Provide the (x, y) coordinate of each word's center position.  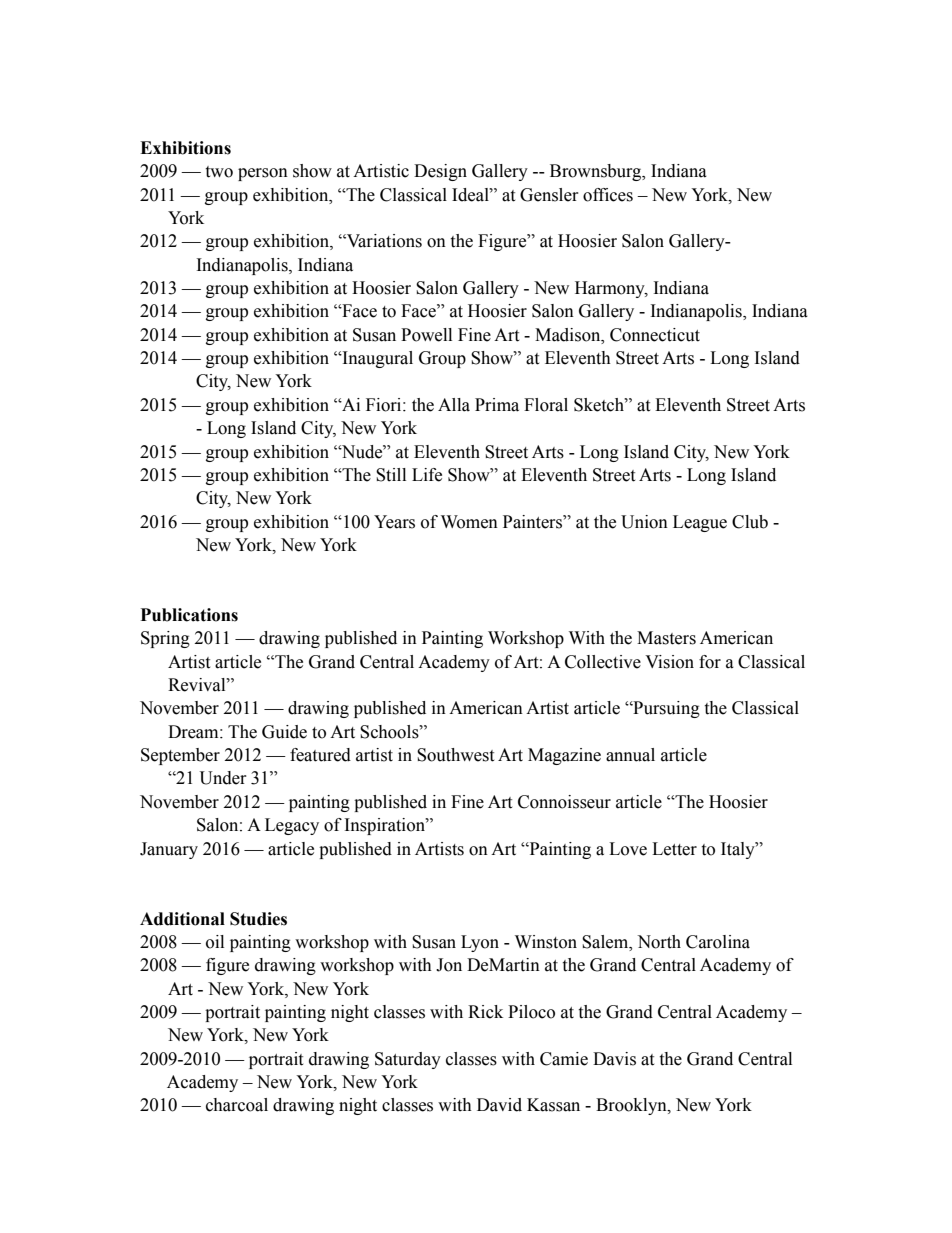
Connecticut (655, 335)
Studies (258, 919)
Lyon (480, 943)
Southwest (455, 755)
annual (630, 755)
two (219, 172)
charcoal (237, 1105)
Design (440, 172)
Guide (284, 732)
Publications (189, 615)
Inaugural (376, 359)
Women (469, 522)
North (659, 942)
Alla (454, 405)
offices (608, 195)
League (700, 523)
